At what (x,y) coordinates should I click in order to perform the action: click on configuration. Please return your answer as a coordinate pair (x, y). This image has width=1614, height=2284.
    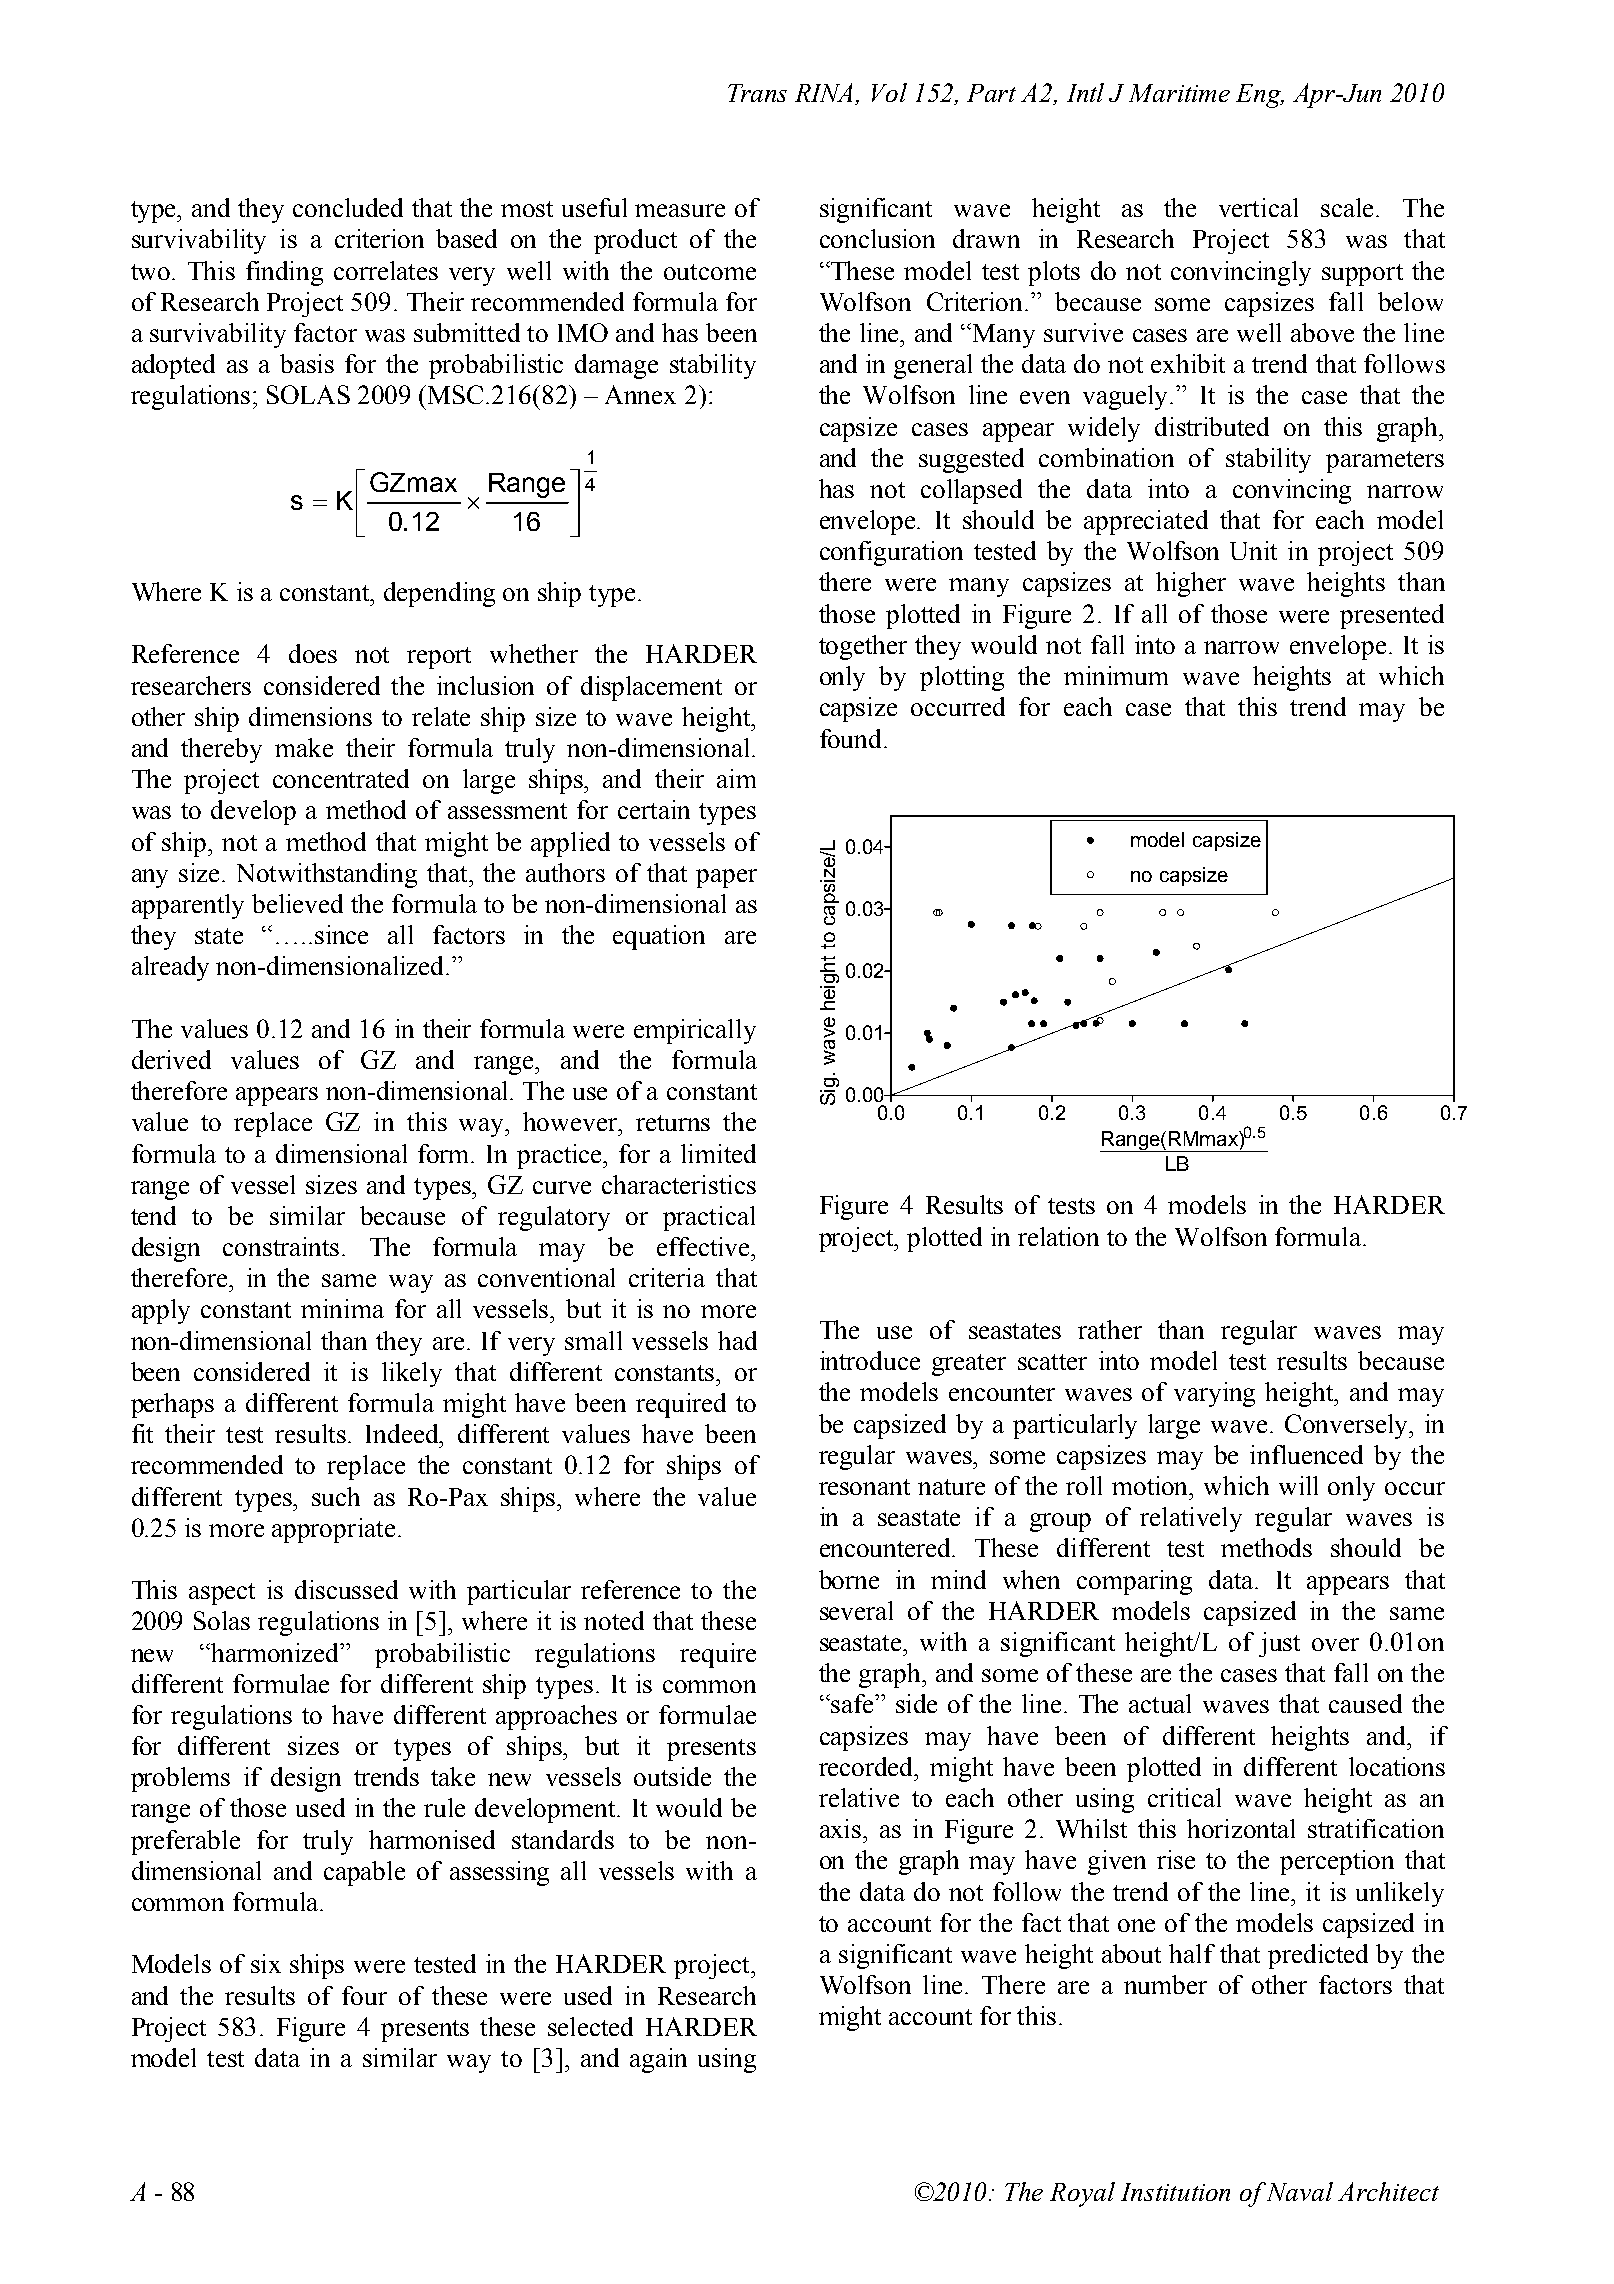
    Looking at the image, I should click on (891, 553).
